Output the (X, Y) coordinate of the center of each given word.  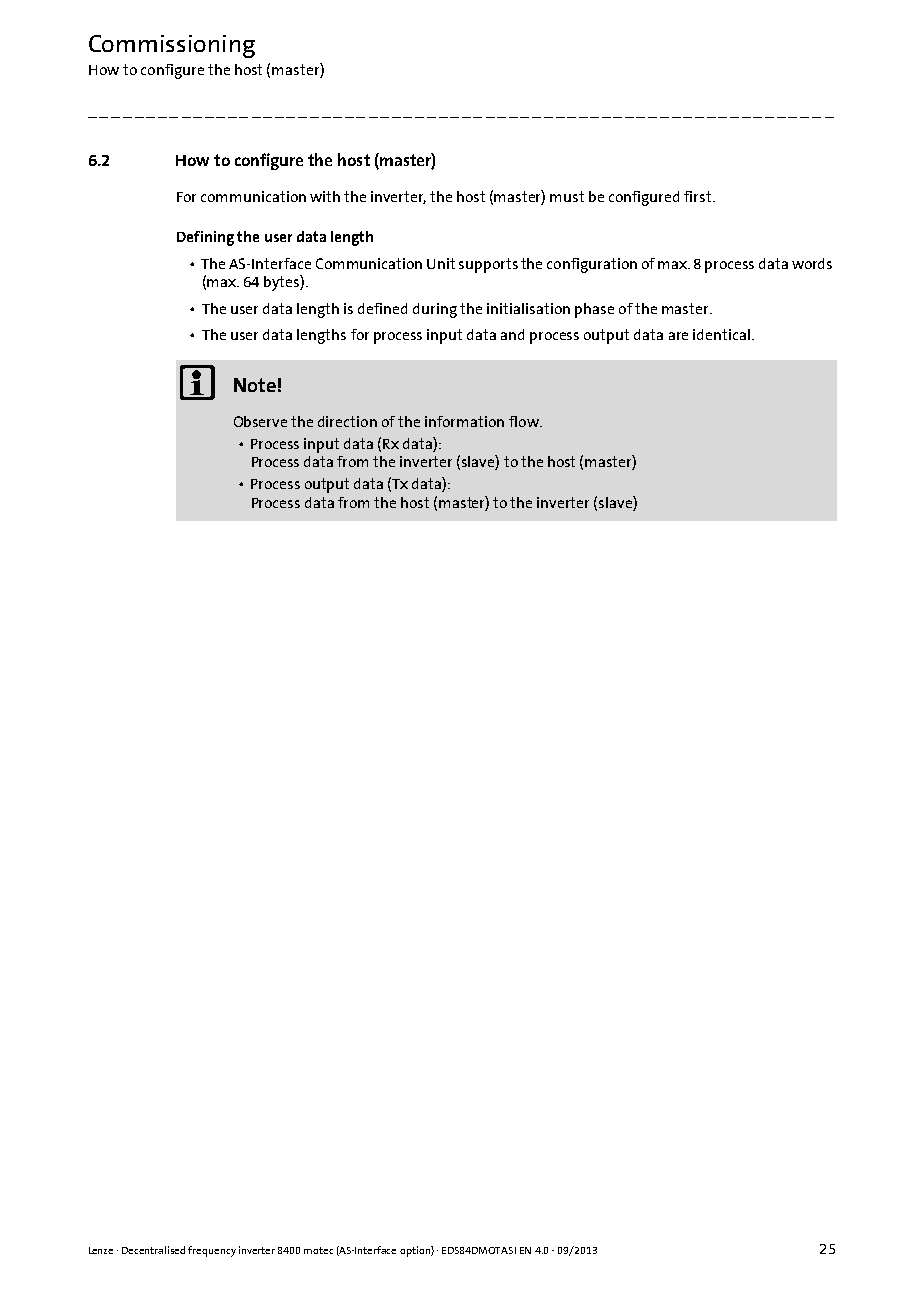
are (678, 336)
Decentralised (153, 1250)
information (464, 421)
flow (525, 421)
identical (721, 334)
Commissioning (172, 46)
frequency (212, 1251)
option (416, 1251)
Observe (260, 421)
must (567, 196)
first (699, 196)
